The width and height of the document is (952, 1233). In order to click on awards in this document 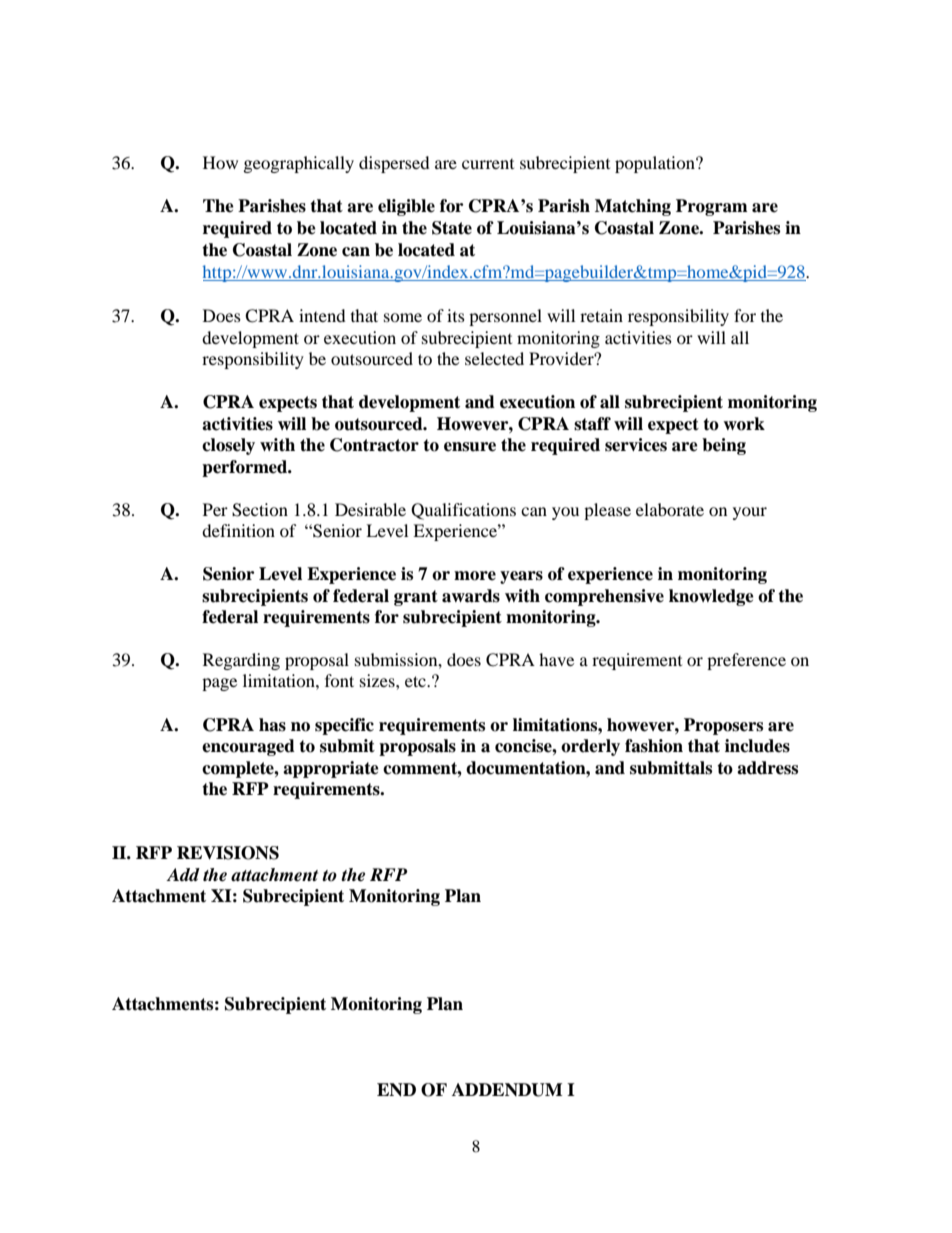, I will do `click(471, 596)`.
